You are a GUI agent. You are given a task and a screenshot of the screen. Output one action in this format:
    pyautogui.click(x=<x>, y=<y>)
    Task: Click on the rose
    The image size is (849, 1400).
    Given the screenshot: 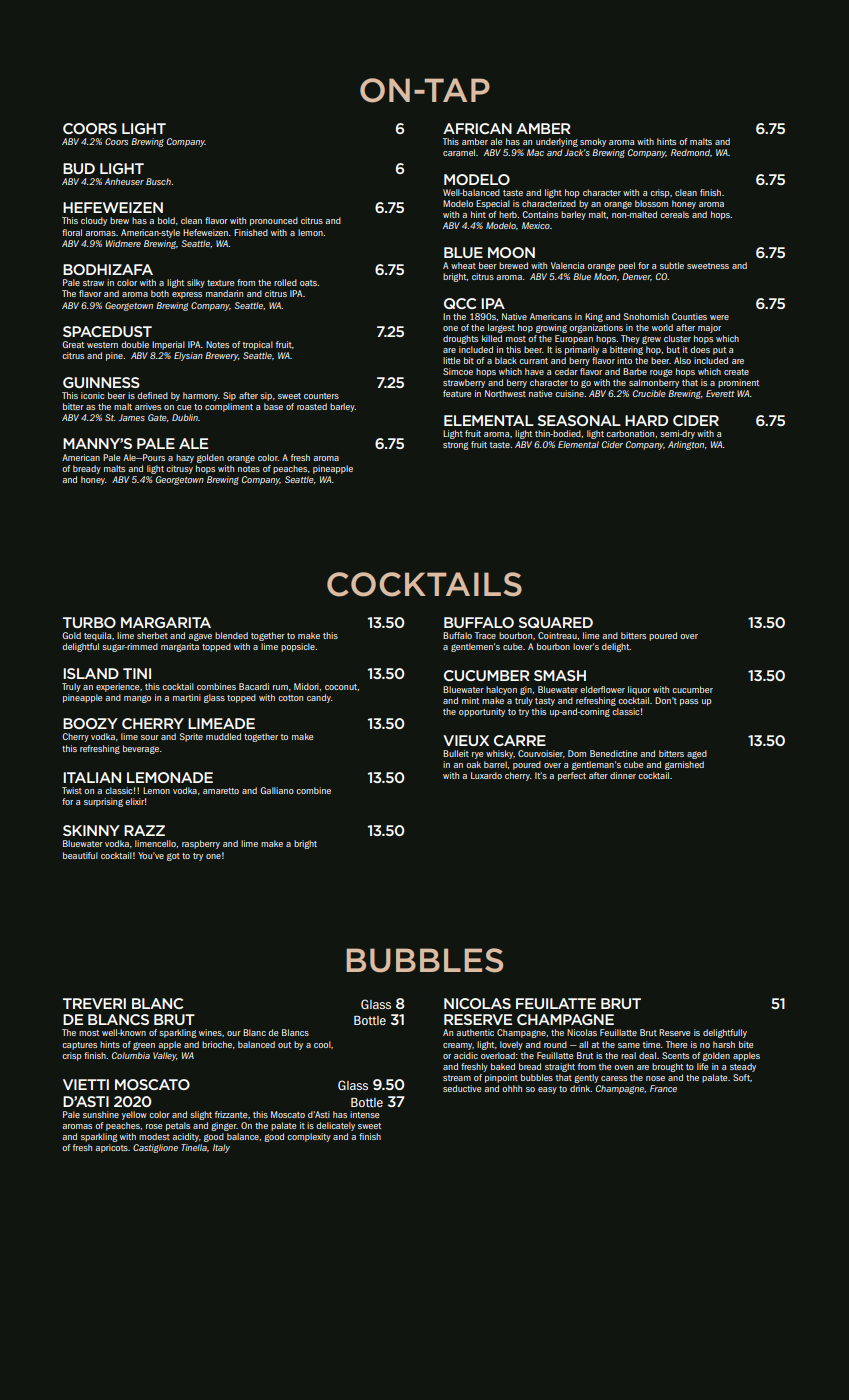 What is the action you would take?
    pyautogui.click(x=154, y=1126)
